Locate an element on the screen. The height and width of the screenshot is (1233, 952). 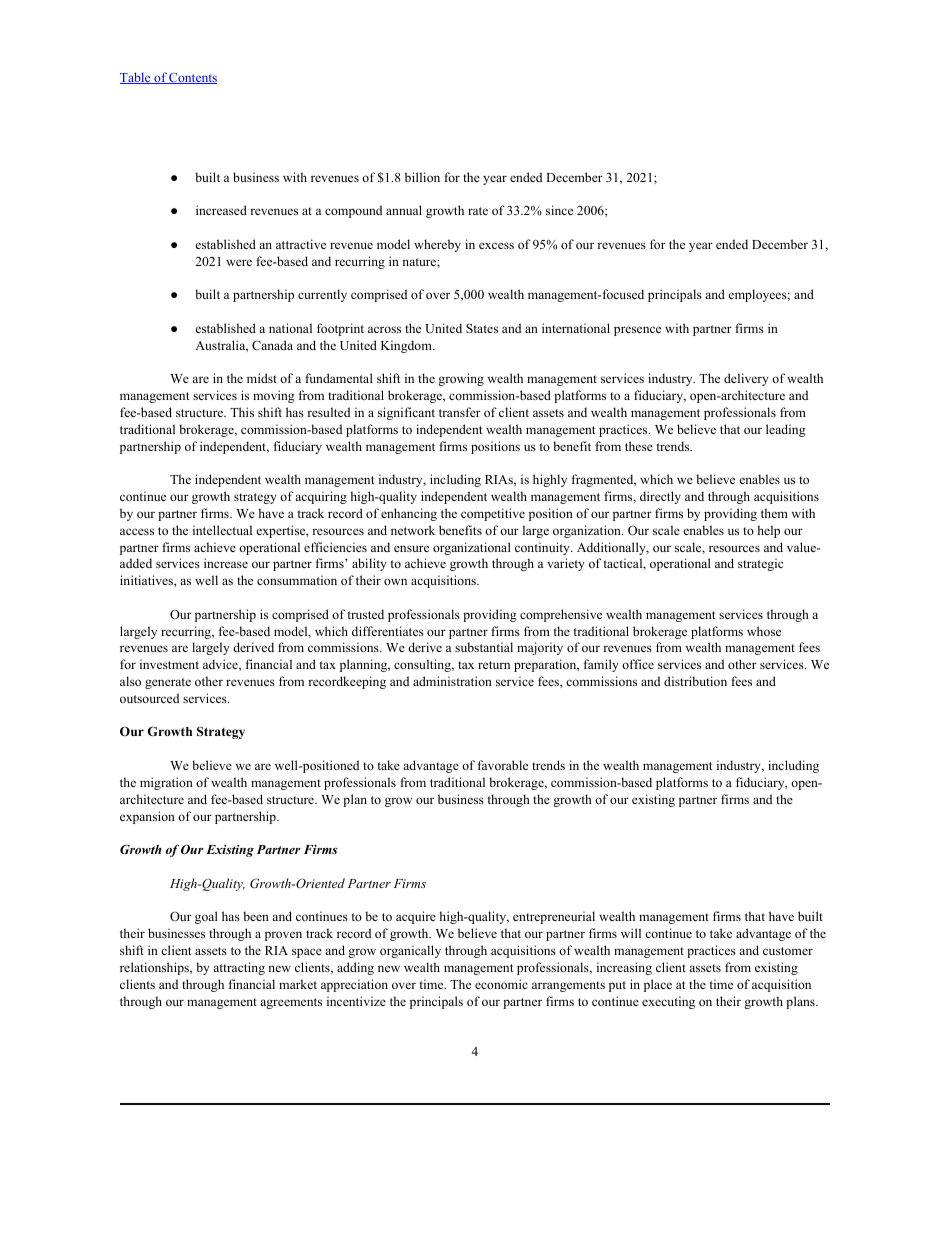
intellectual is located at coordinates (222, 530).
